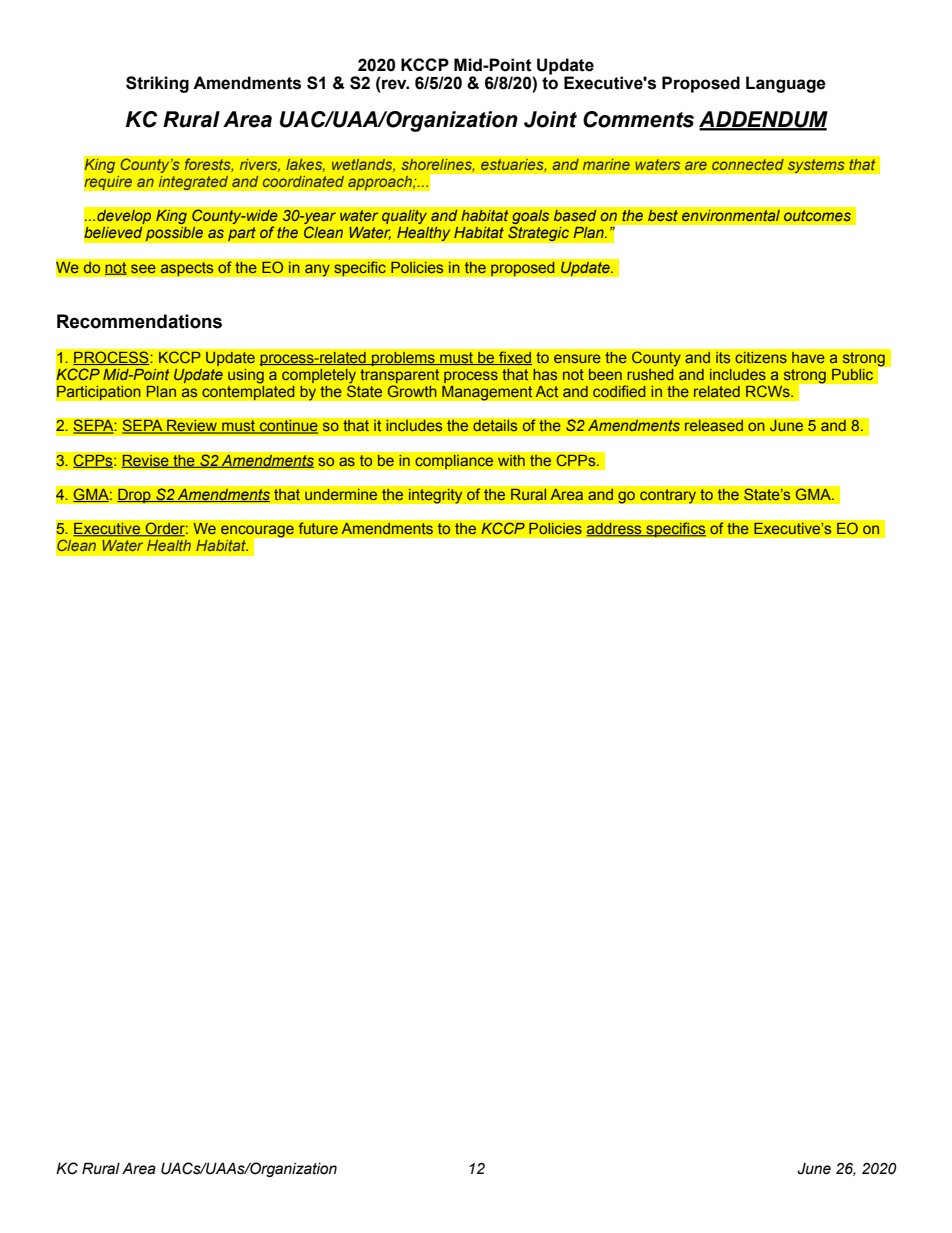  Describe the element at coordinates (495, 425) in the screenshot. I see `details` at that location.
